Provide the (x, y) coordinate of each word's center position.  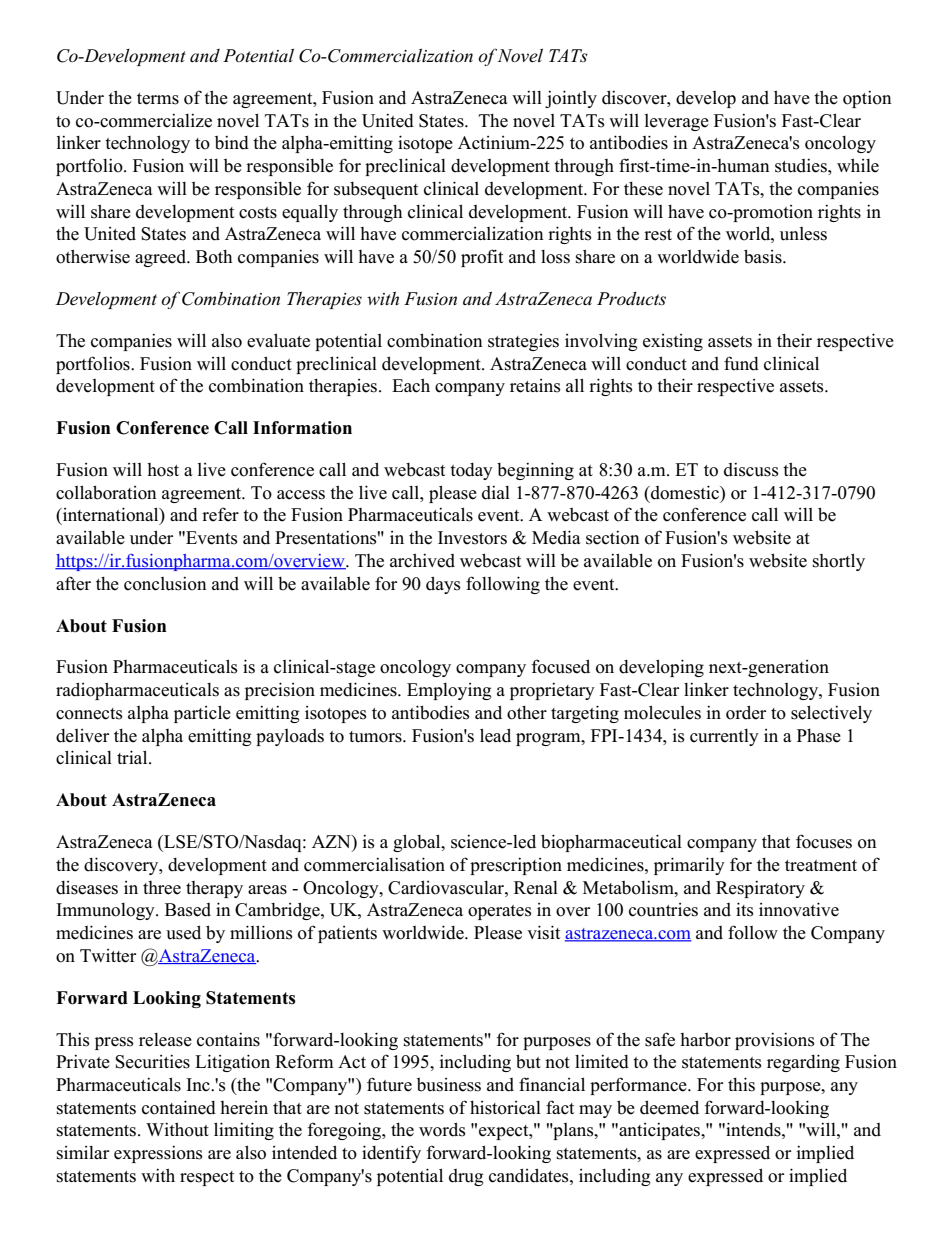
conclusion (165, 583)
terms (158, 99)
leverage (677, 122)
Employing (449, 691)
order (746, 712)
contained (179, 1107)
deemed (669, 1107)
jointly (571, 99)
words (442, 1129)
